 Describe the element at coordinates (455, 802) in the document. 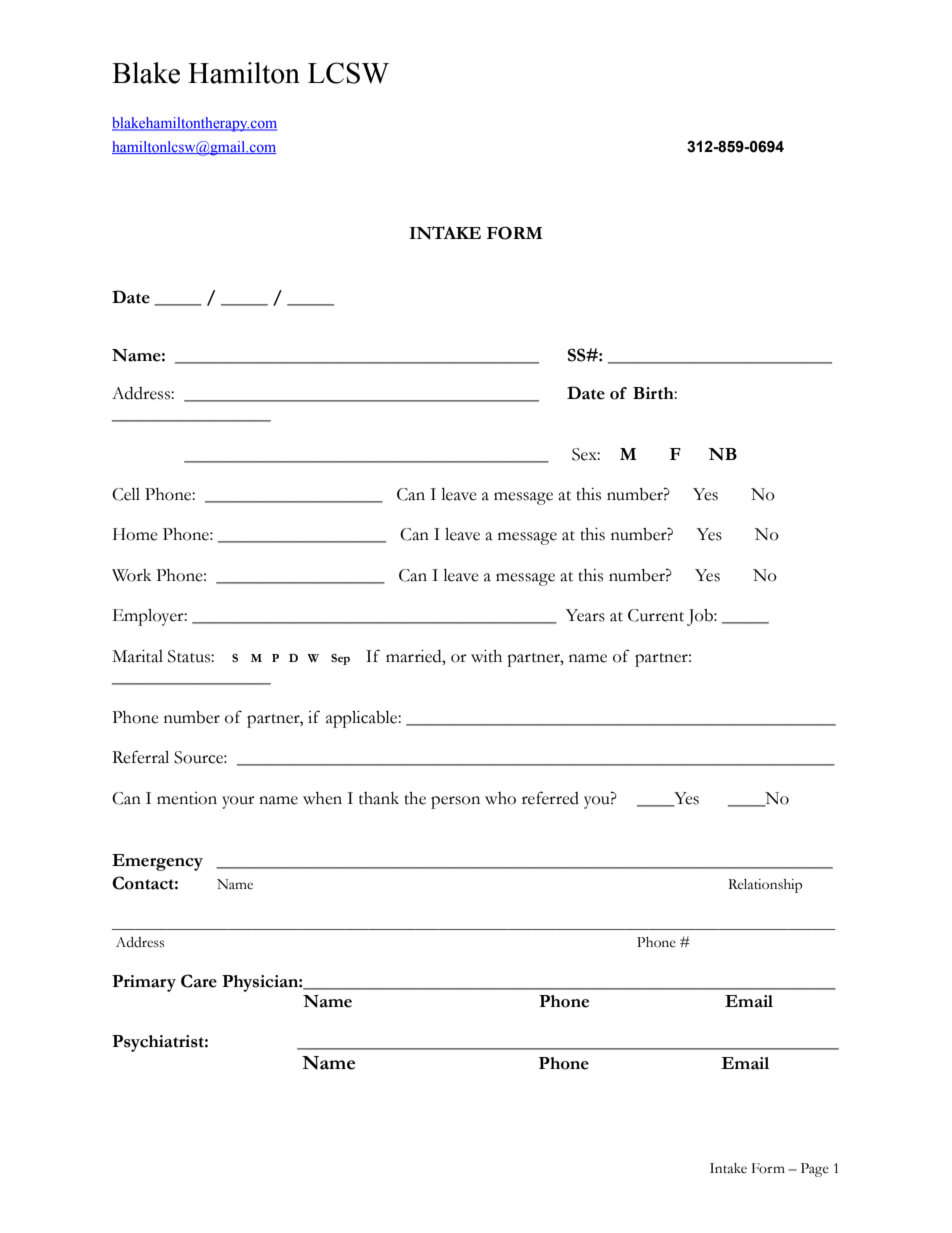

I see `person` at that location.
